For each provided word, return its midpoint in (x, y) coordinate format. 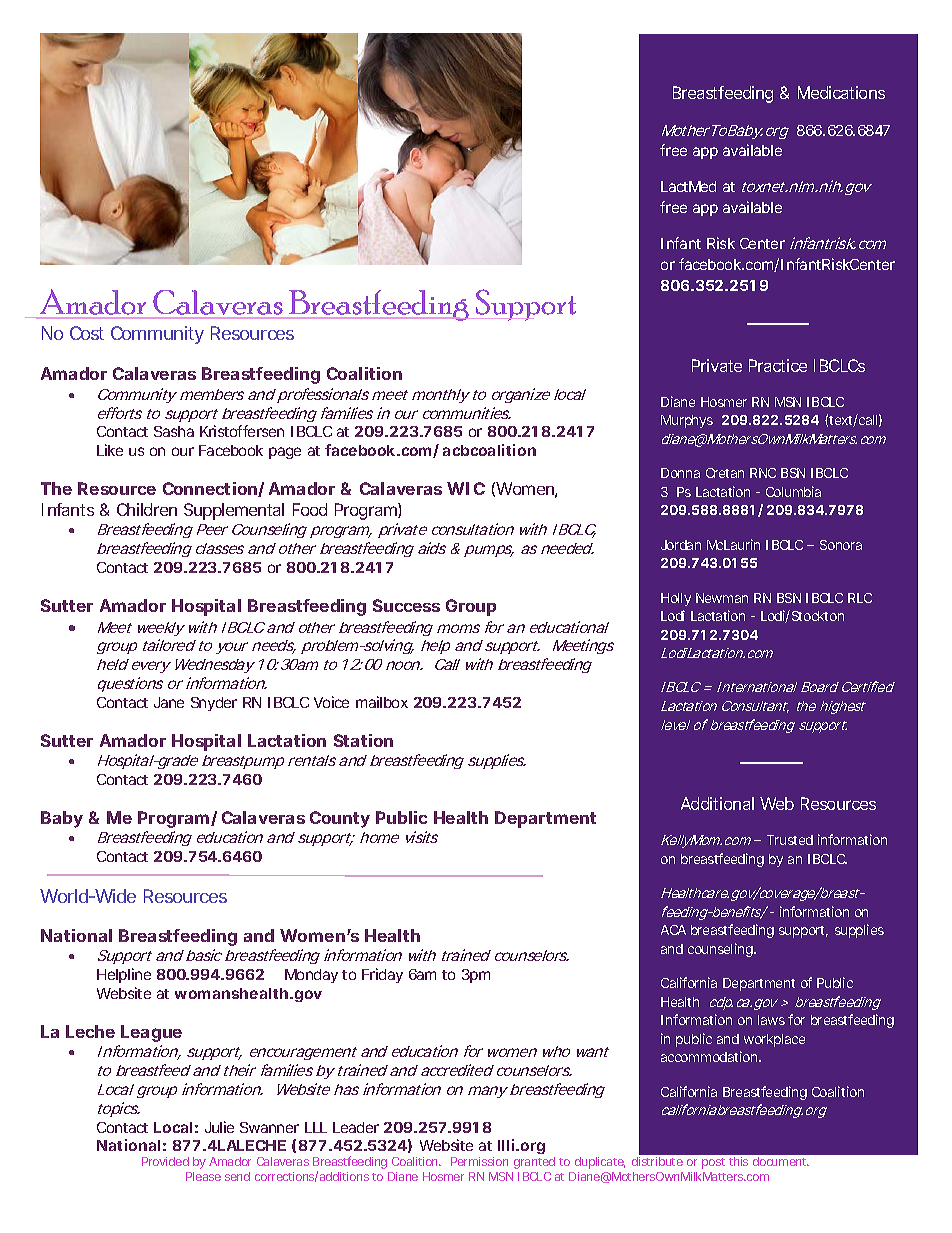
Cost (87, 333)
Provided (165, 1161)
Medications (841, 92)
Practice (778, 365)
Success (406, 605)
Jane (169, 702)
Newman (722, 598)
